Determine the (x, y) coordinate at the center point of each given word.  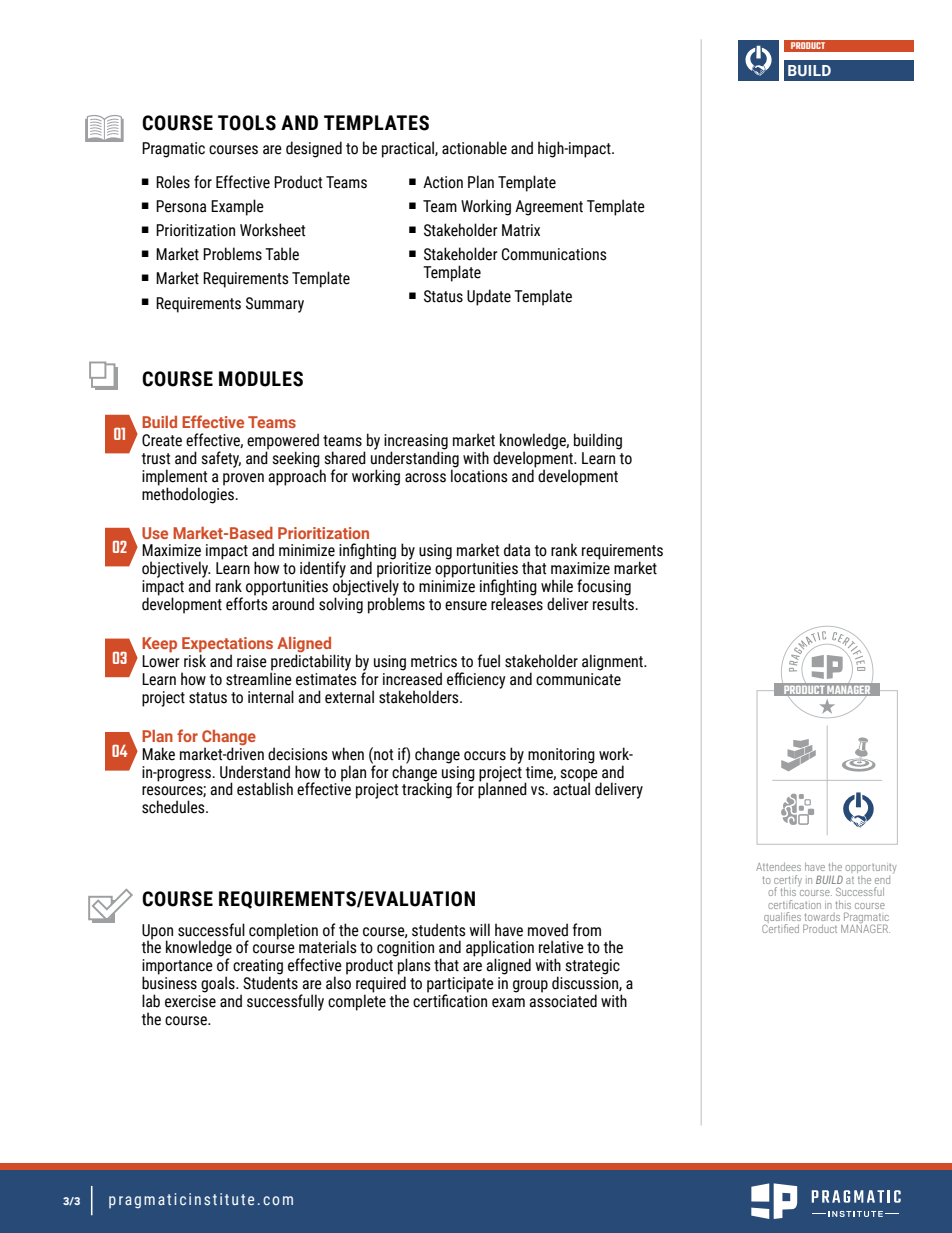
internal (271, 697)
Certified (780, 927)
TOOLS (247, 123)
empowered (283, 442)
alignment (613, 662)
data (517, 550)
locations (479, 475)
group (530, 986)
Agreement (549, 208)
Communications (554, 254)
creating (258, 968)
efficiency (476, 680)
